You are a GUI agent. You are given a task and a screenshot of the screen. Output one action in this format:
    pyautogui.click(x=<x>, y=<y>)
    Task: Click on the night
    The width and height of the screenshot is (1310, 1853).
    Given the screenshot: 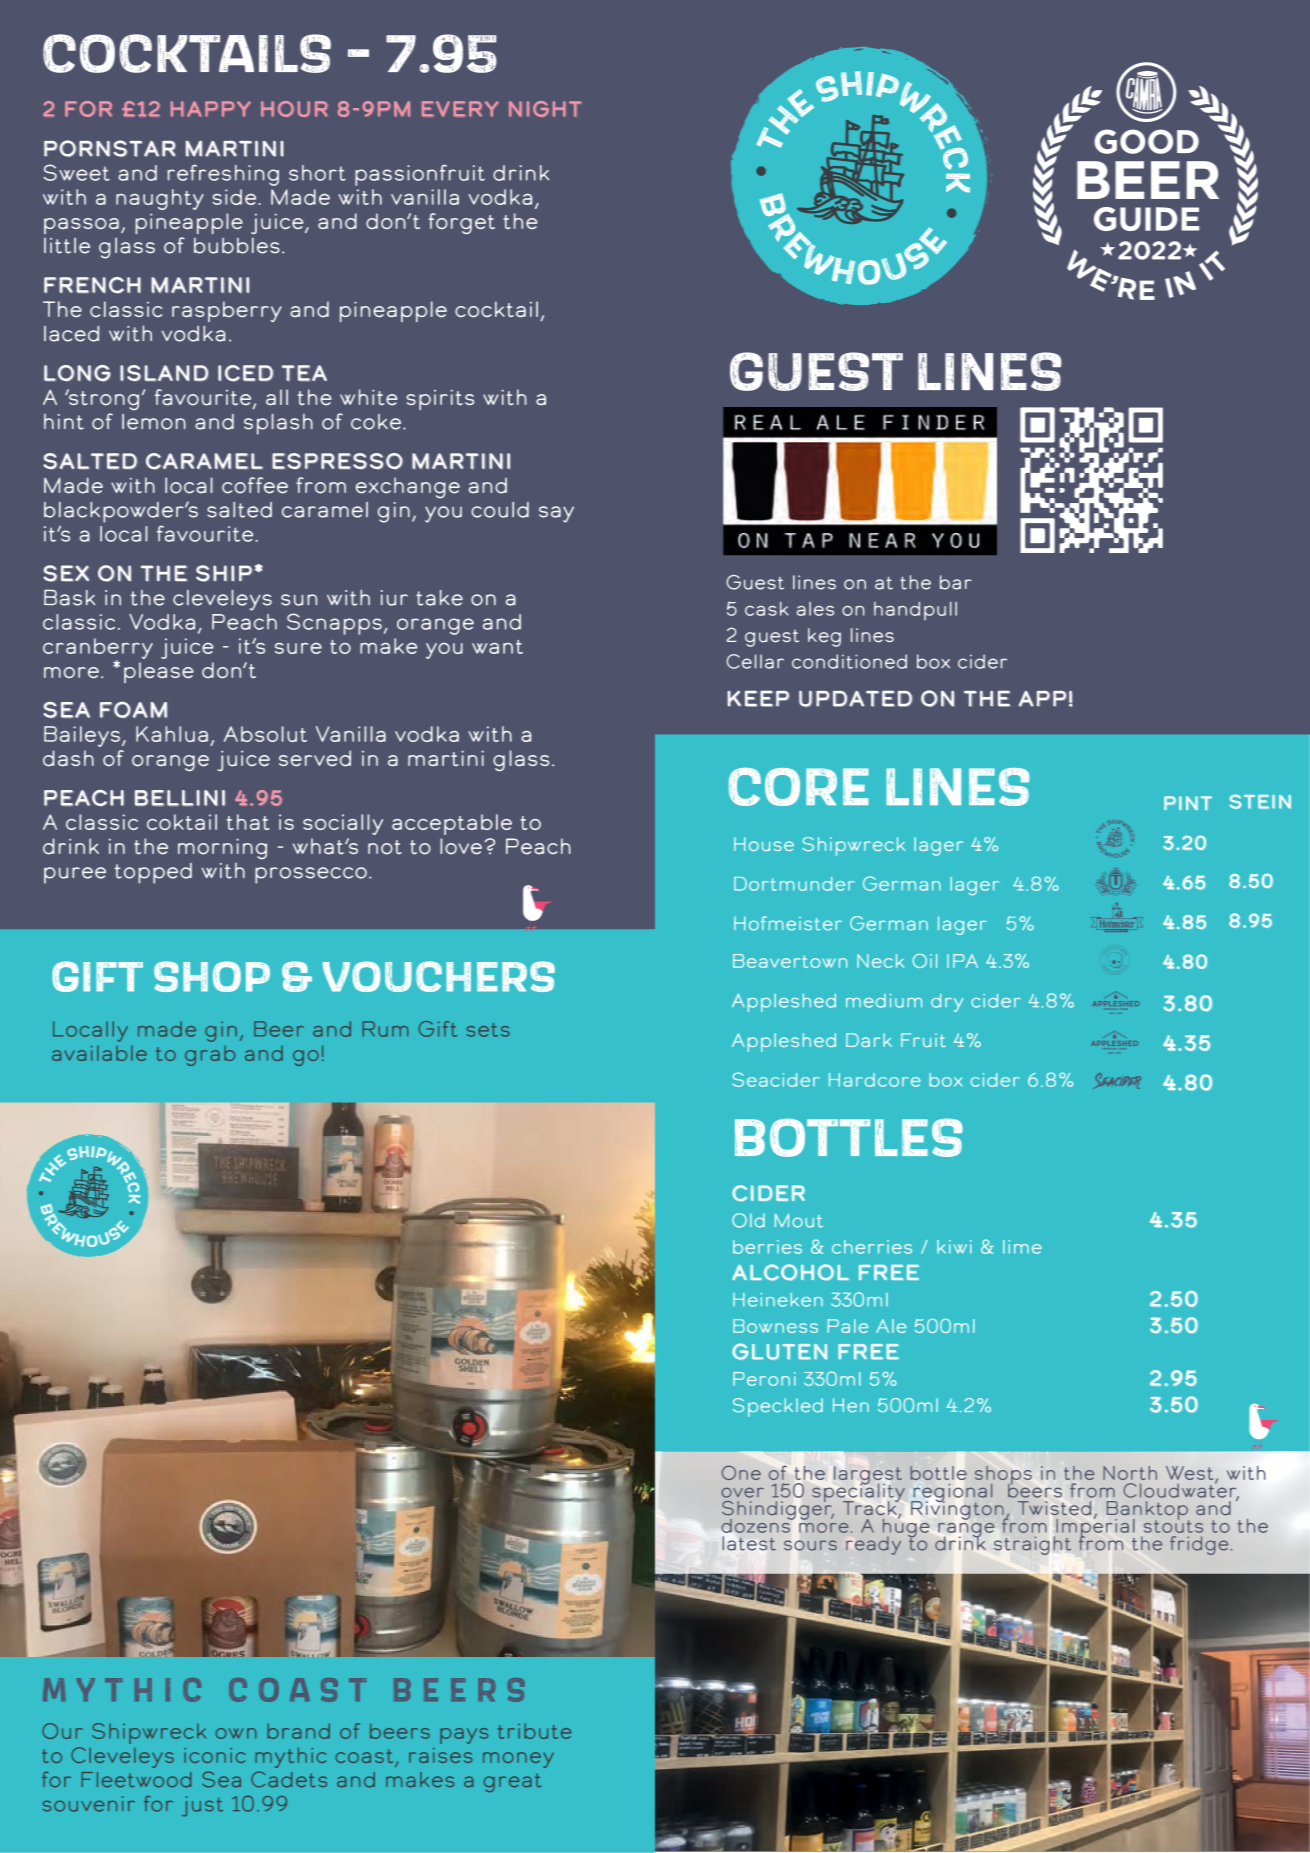 What is the action you would take?
    pyautogui.click(x=545, y=109)
